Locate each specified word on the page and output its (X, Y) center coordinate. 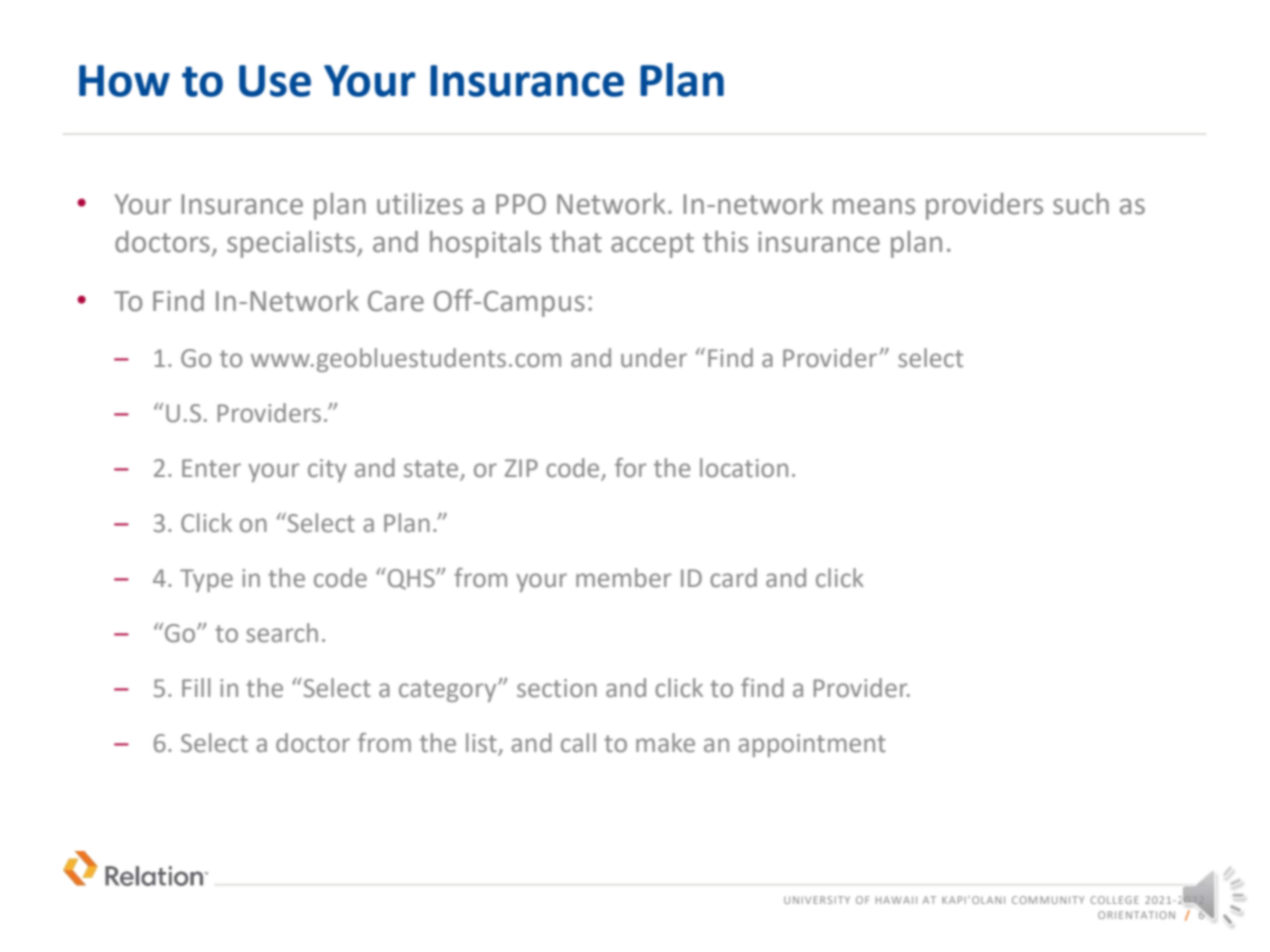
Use (275, 81)
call (578, 743)
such (1081, 204)
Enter (211, 468)
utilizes (420, 204)
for (630, 468)
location (744, 468)
